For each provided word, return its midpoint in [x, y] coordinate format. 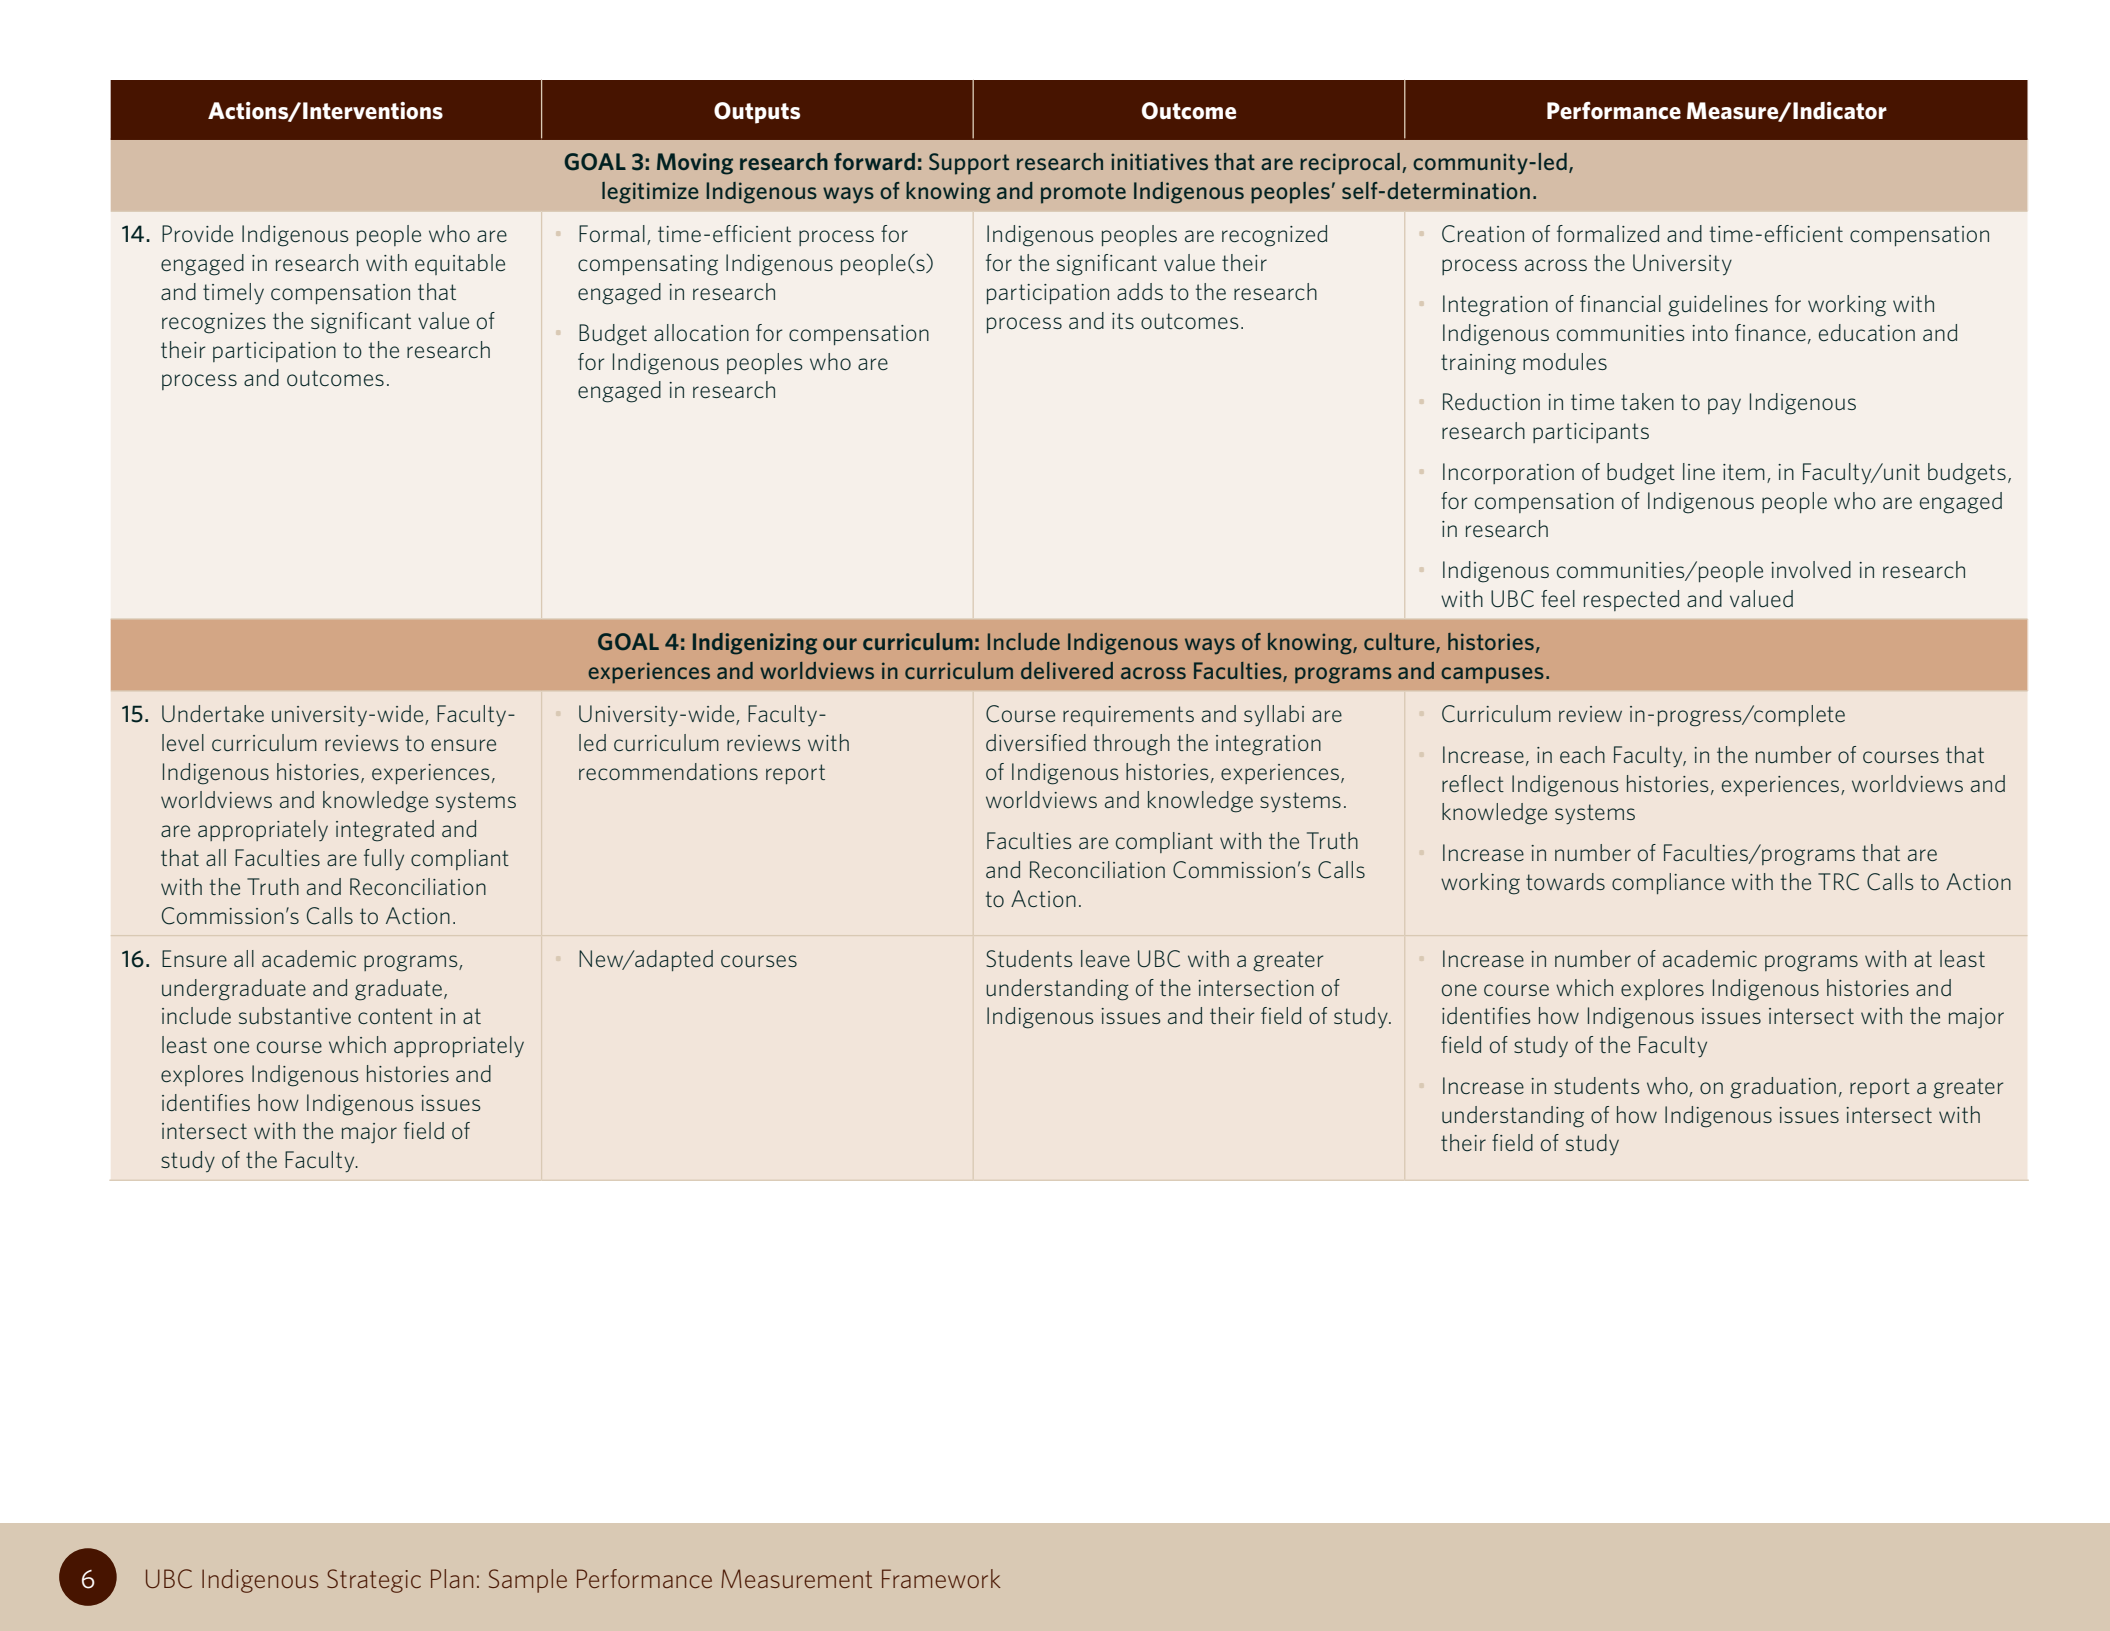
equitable [460, 264]
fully [384, 860]
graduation [1783, 1088]
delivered [1067, 670]
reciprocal [1350, 164]
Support [969, 164]
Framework [941, 1578]
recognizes [214, 323]
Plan [452, 1578]
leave [1105, 958]
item [1744, 472]
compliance [1668, 883]
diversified [1036, 742]
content [395, 1016]
